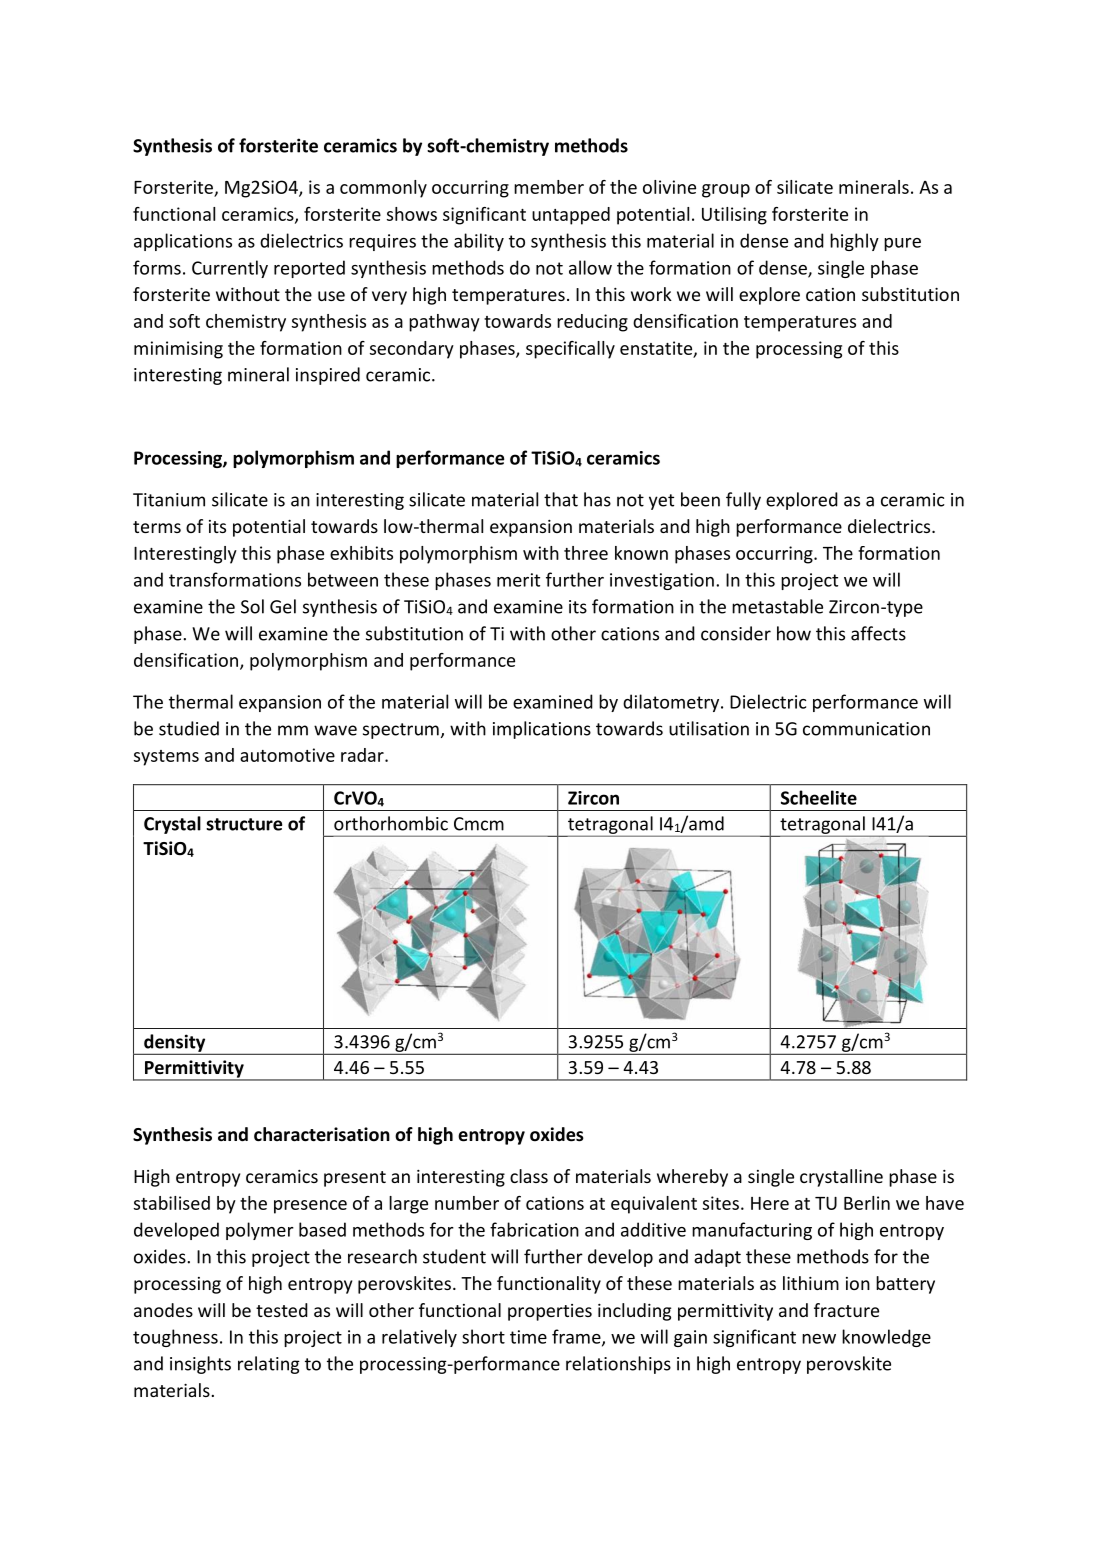 The width and height of the screenshot is (1100, 1556). Describe the element at coordinates (846, 1310) in the screenshot. I see `fracture` at that location.
